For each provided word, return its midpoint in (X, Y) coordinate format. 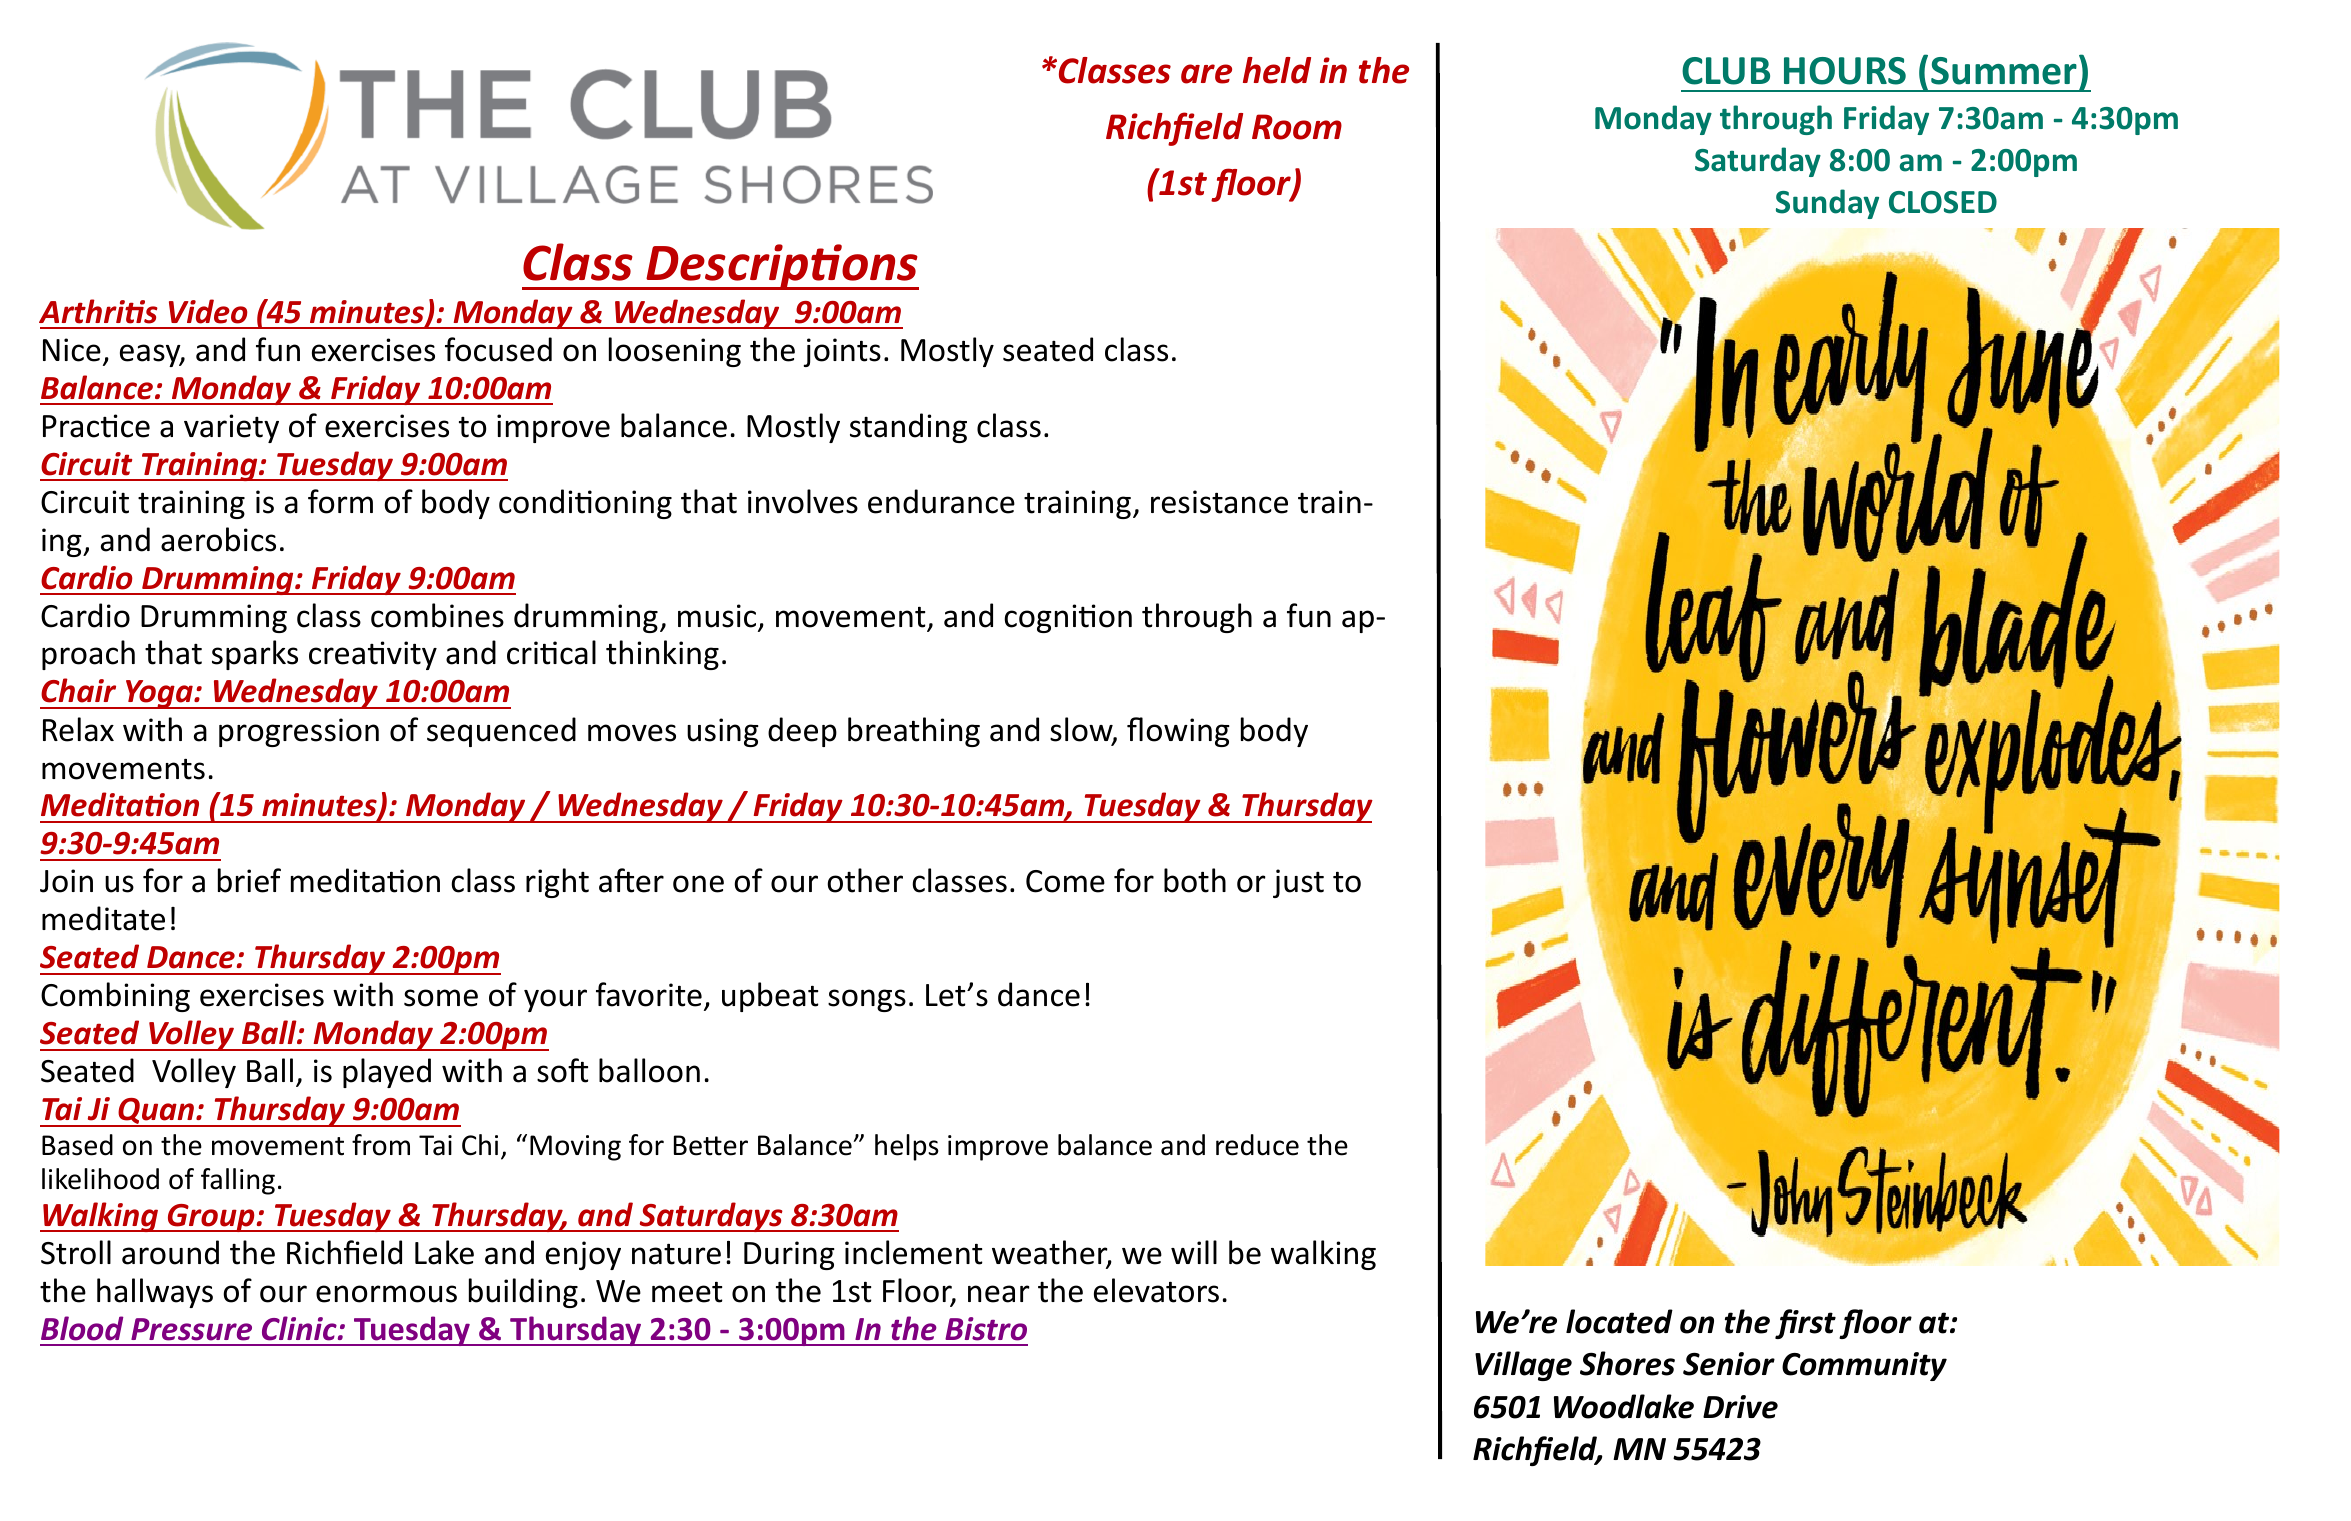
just (1298, 883)
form (340, 501)
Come (1065, 881)
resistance (1219, 502)
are (1206, 74)
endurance (941, 501)
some (441, 998)
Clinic (300, 1328)
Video (208, 311)
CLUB (1726, 71)
